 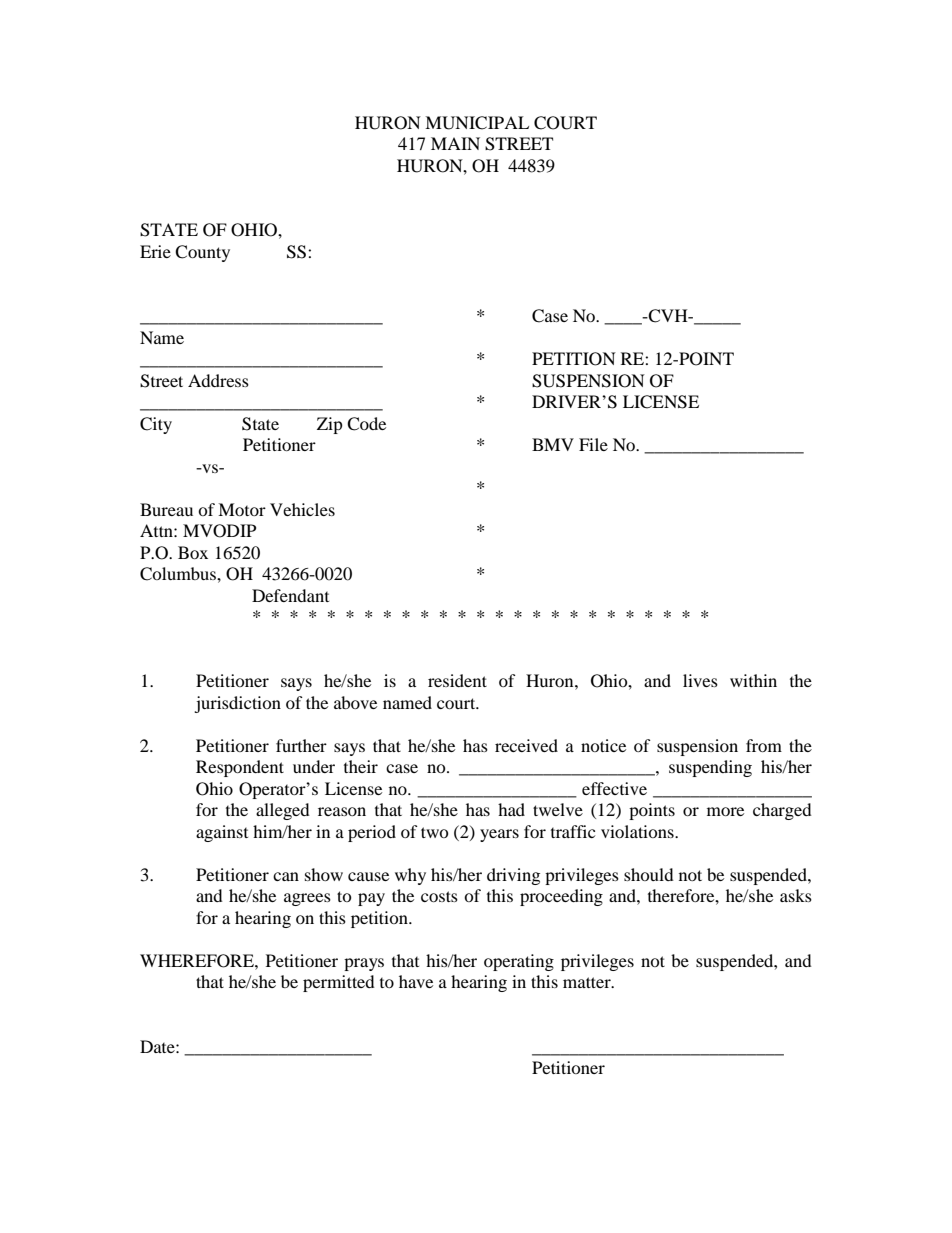 What do you see at coordinates (198, 961) in the page?
I see `WHEREFORE` at bounding box center [198, 961].
